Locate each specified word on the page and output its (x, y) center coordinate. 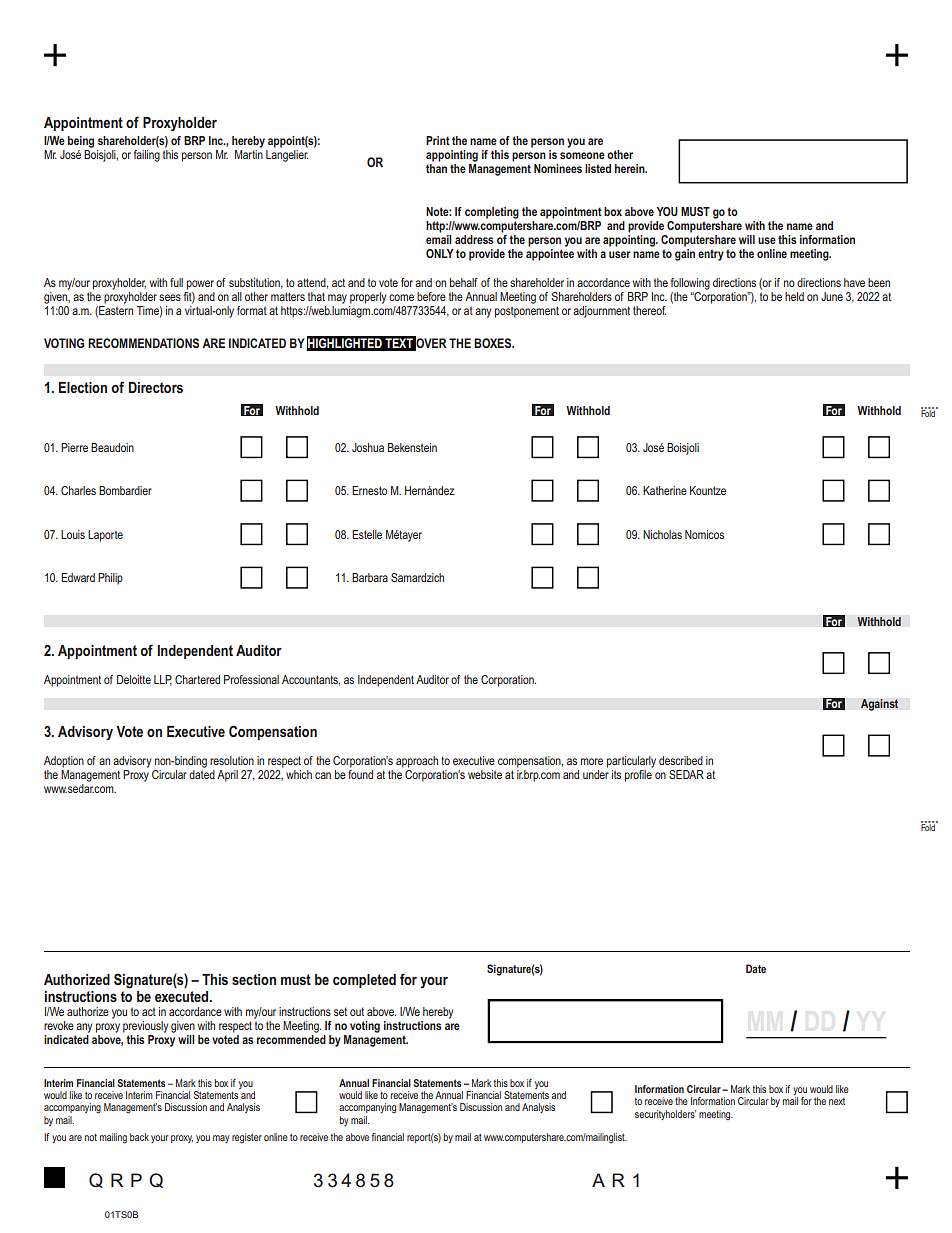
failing (147, 156)
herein (631, 168)
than (436, 168)
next (837, 1101)
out (357, 1011)
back (139, 1137)
